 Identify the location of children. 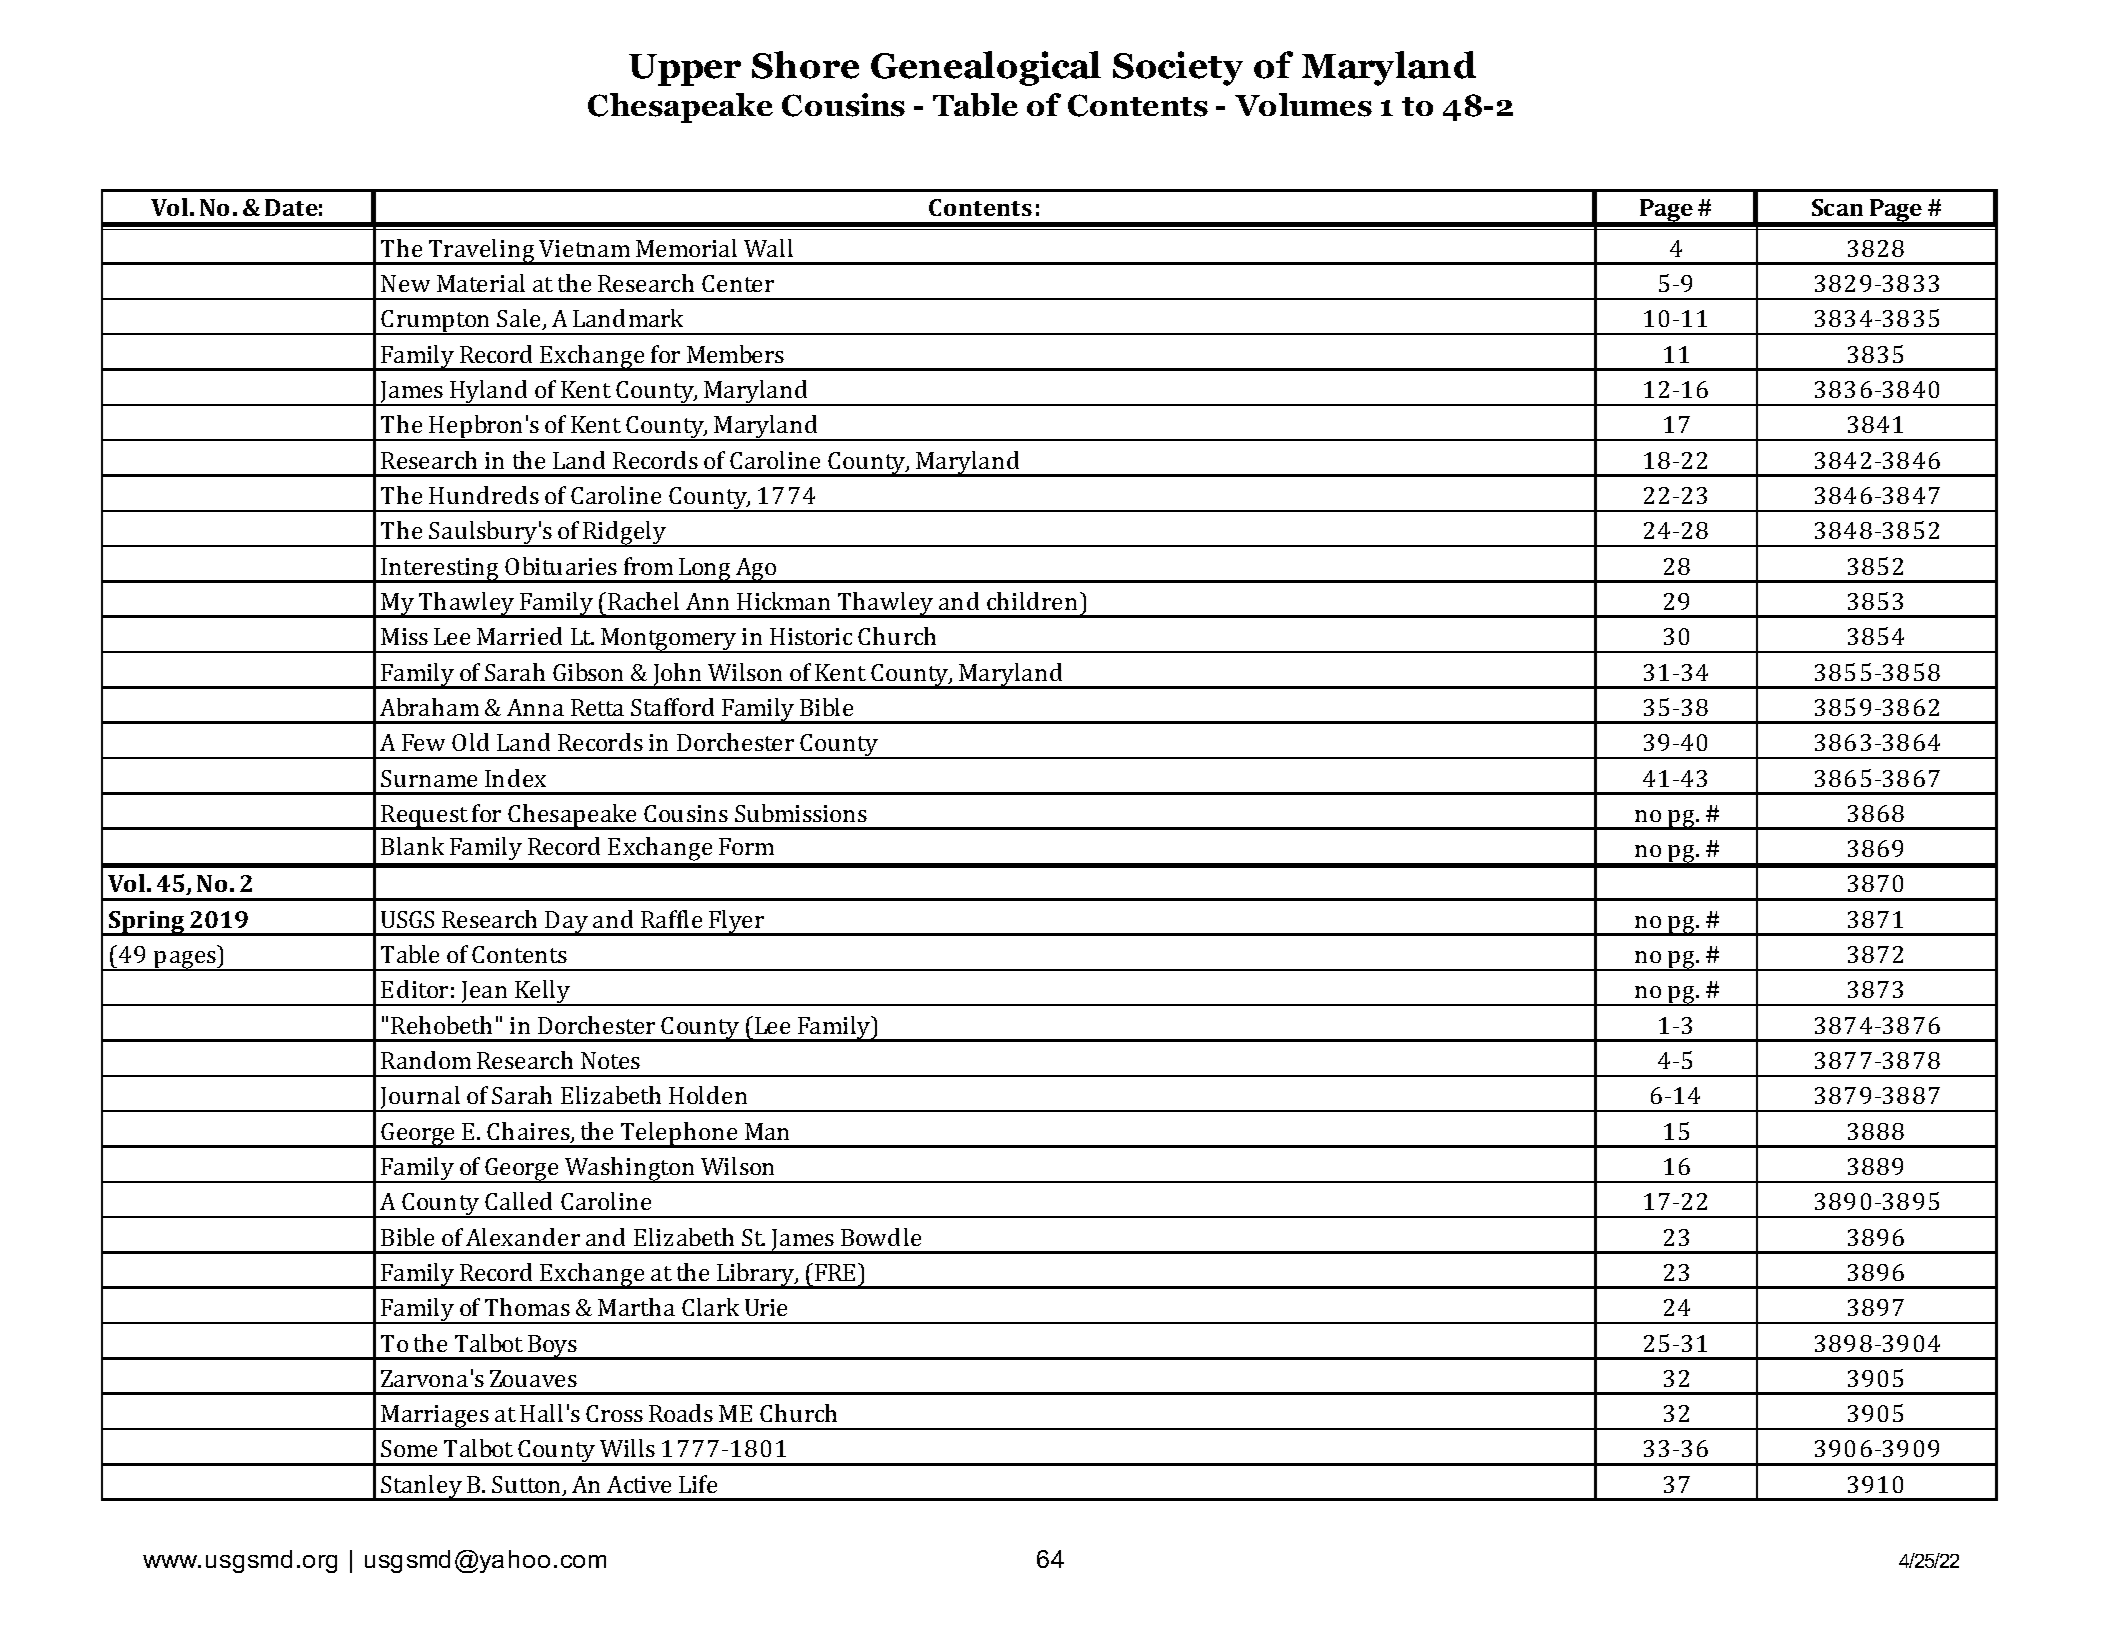
(1032, 601).
